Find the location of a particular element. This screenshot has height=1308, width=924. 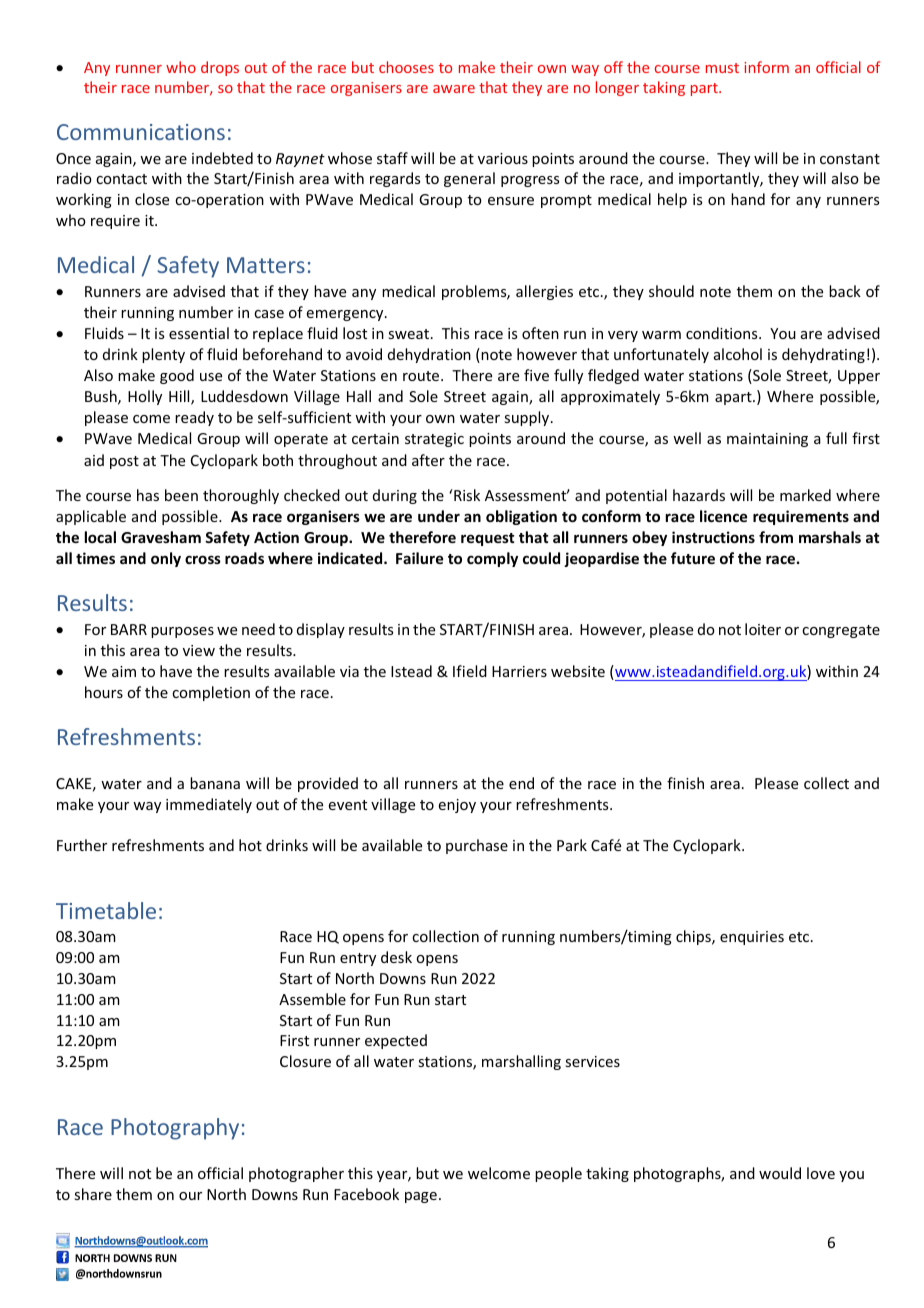

loiter is located at coordinates (763, 629).
